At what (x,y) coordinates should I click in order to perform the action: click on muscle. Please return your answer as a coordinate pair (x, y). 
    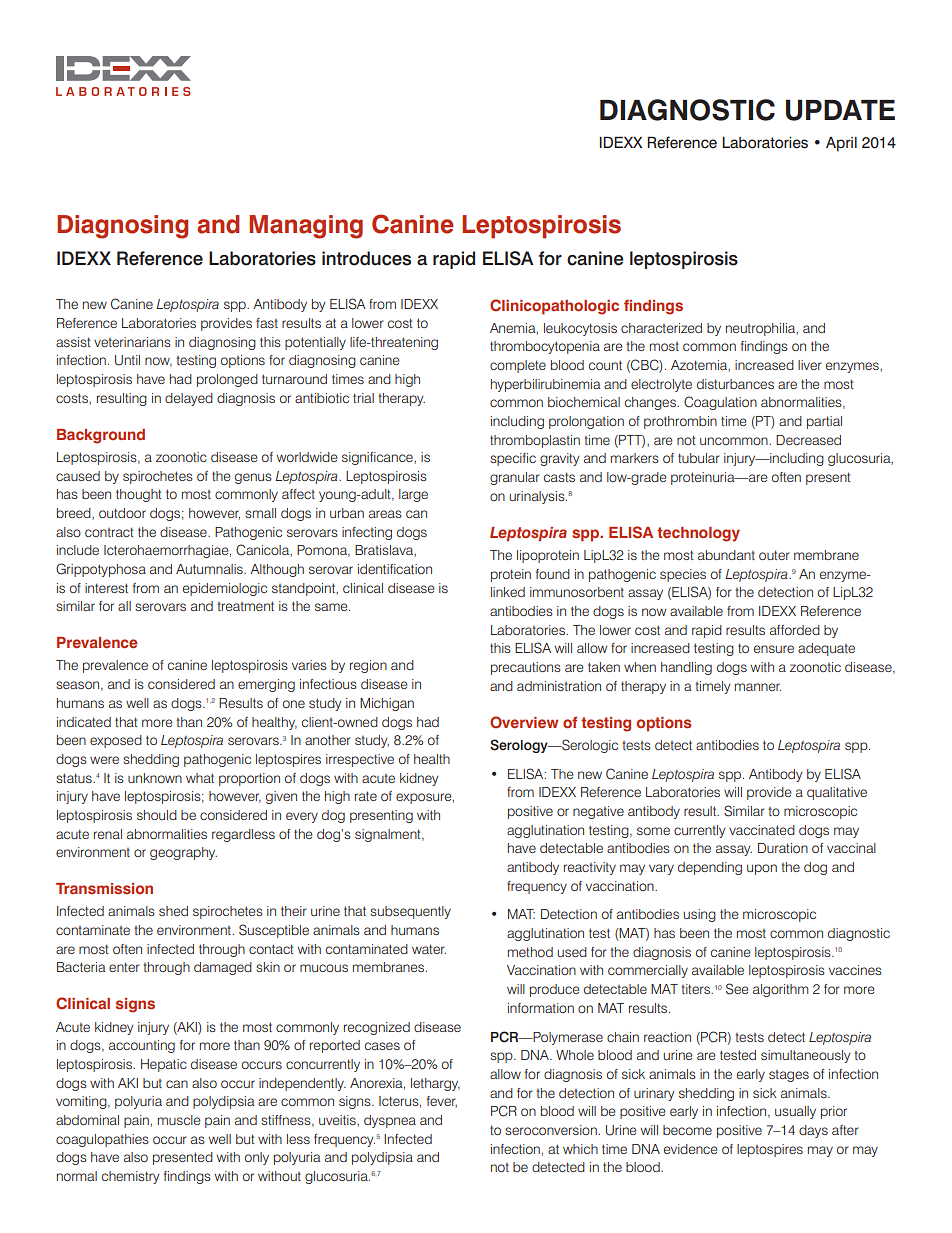
    Looking at the image, I should click on (179, 1120).
